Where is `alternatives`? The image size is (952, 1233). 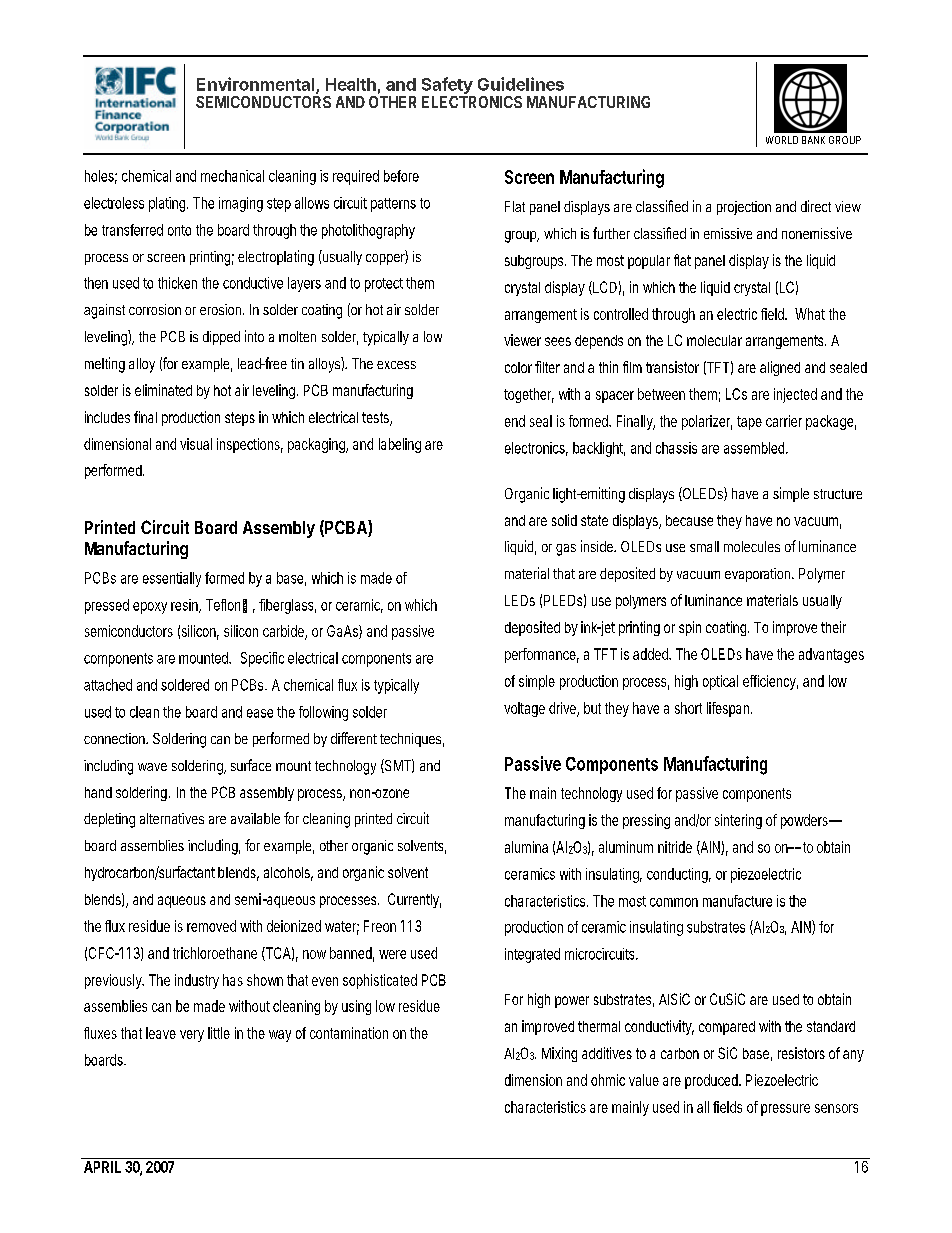
alternatives is located at coordinates (172, 818).
